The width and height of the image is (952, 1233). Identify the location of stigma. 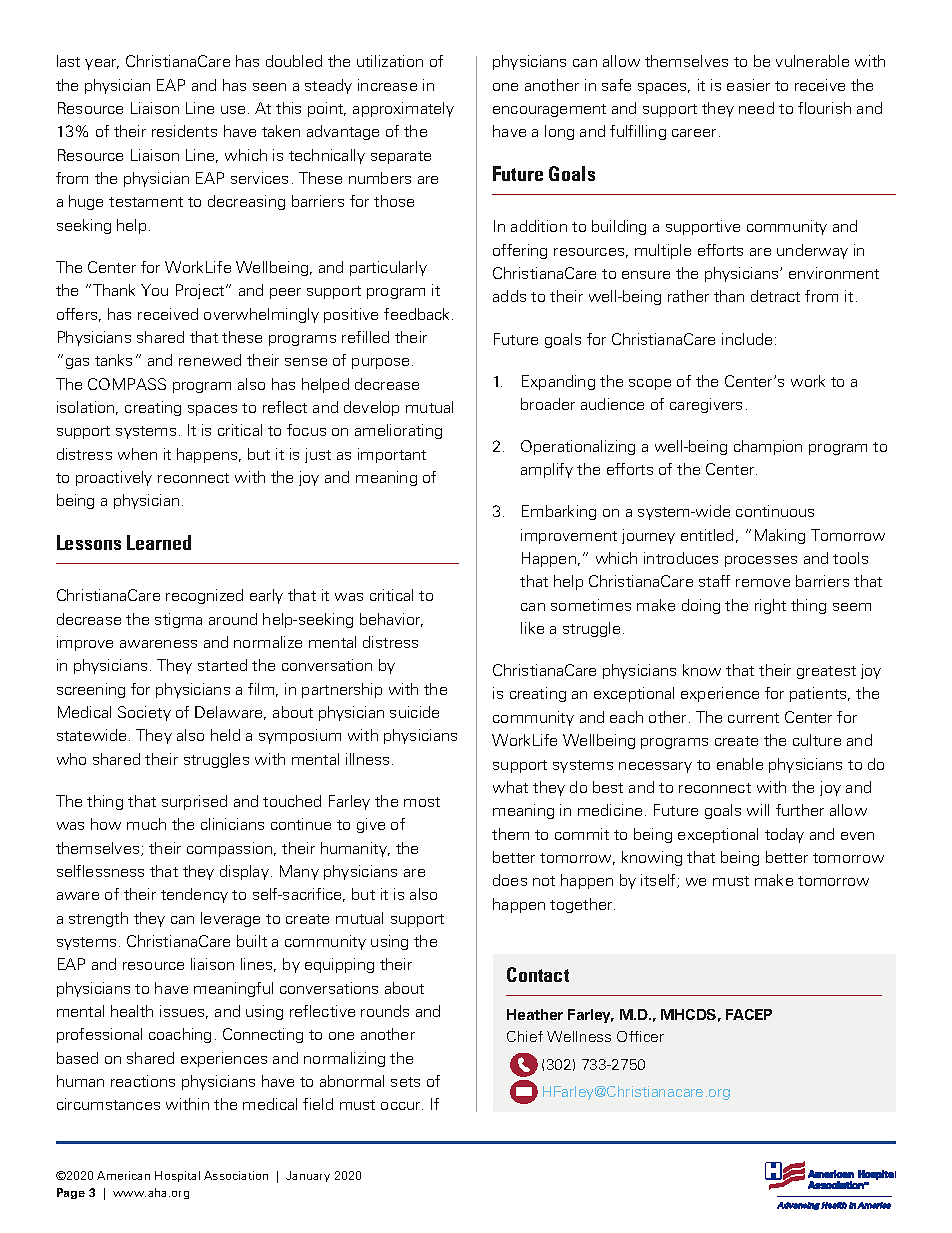
(178, 620).
